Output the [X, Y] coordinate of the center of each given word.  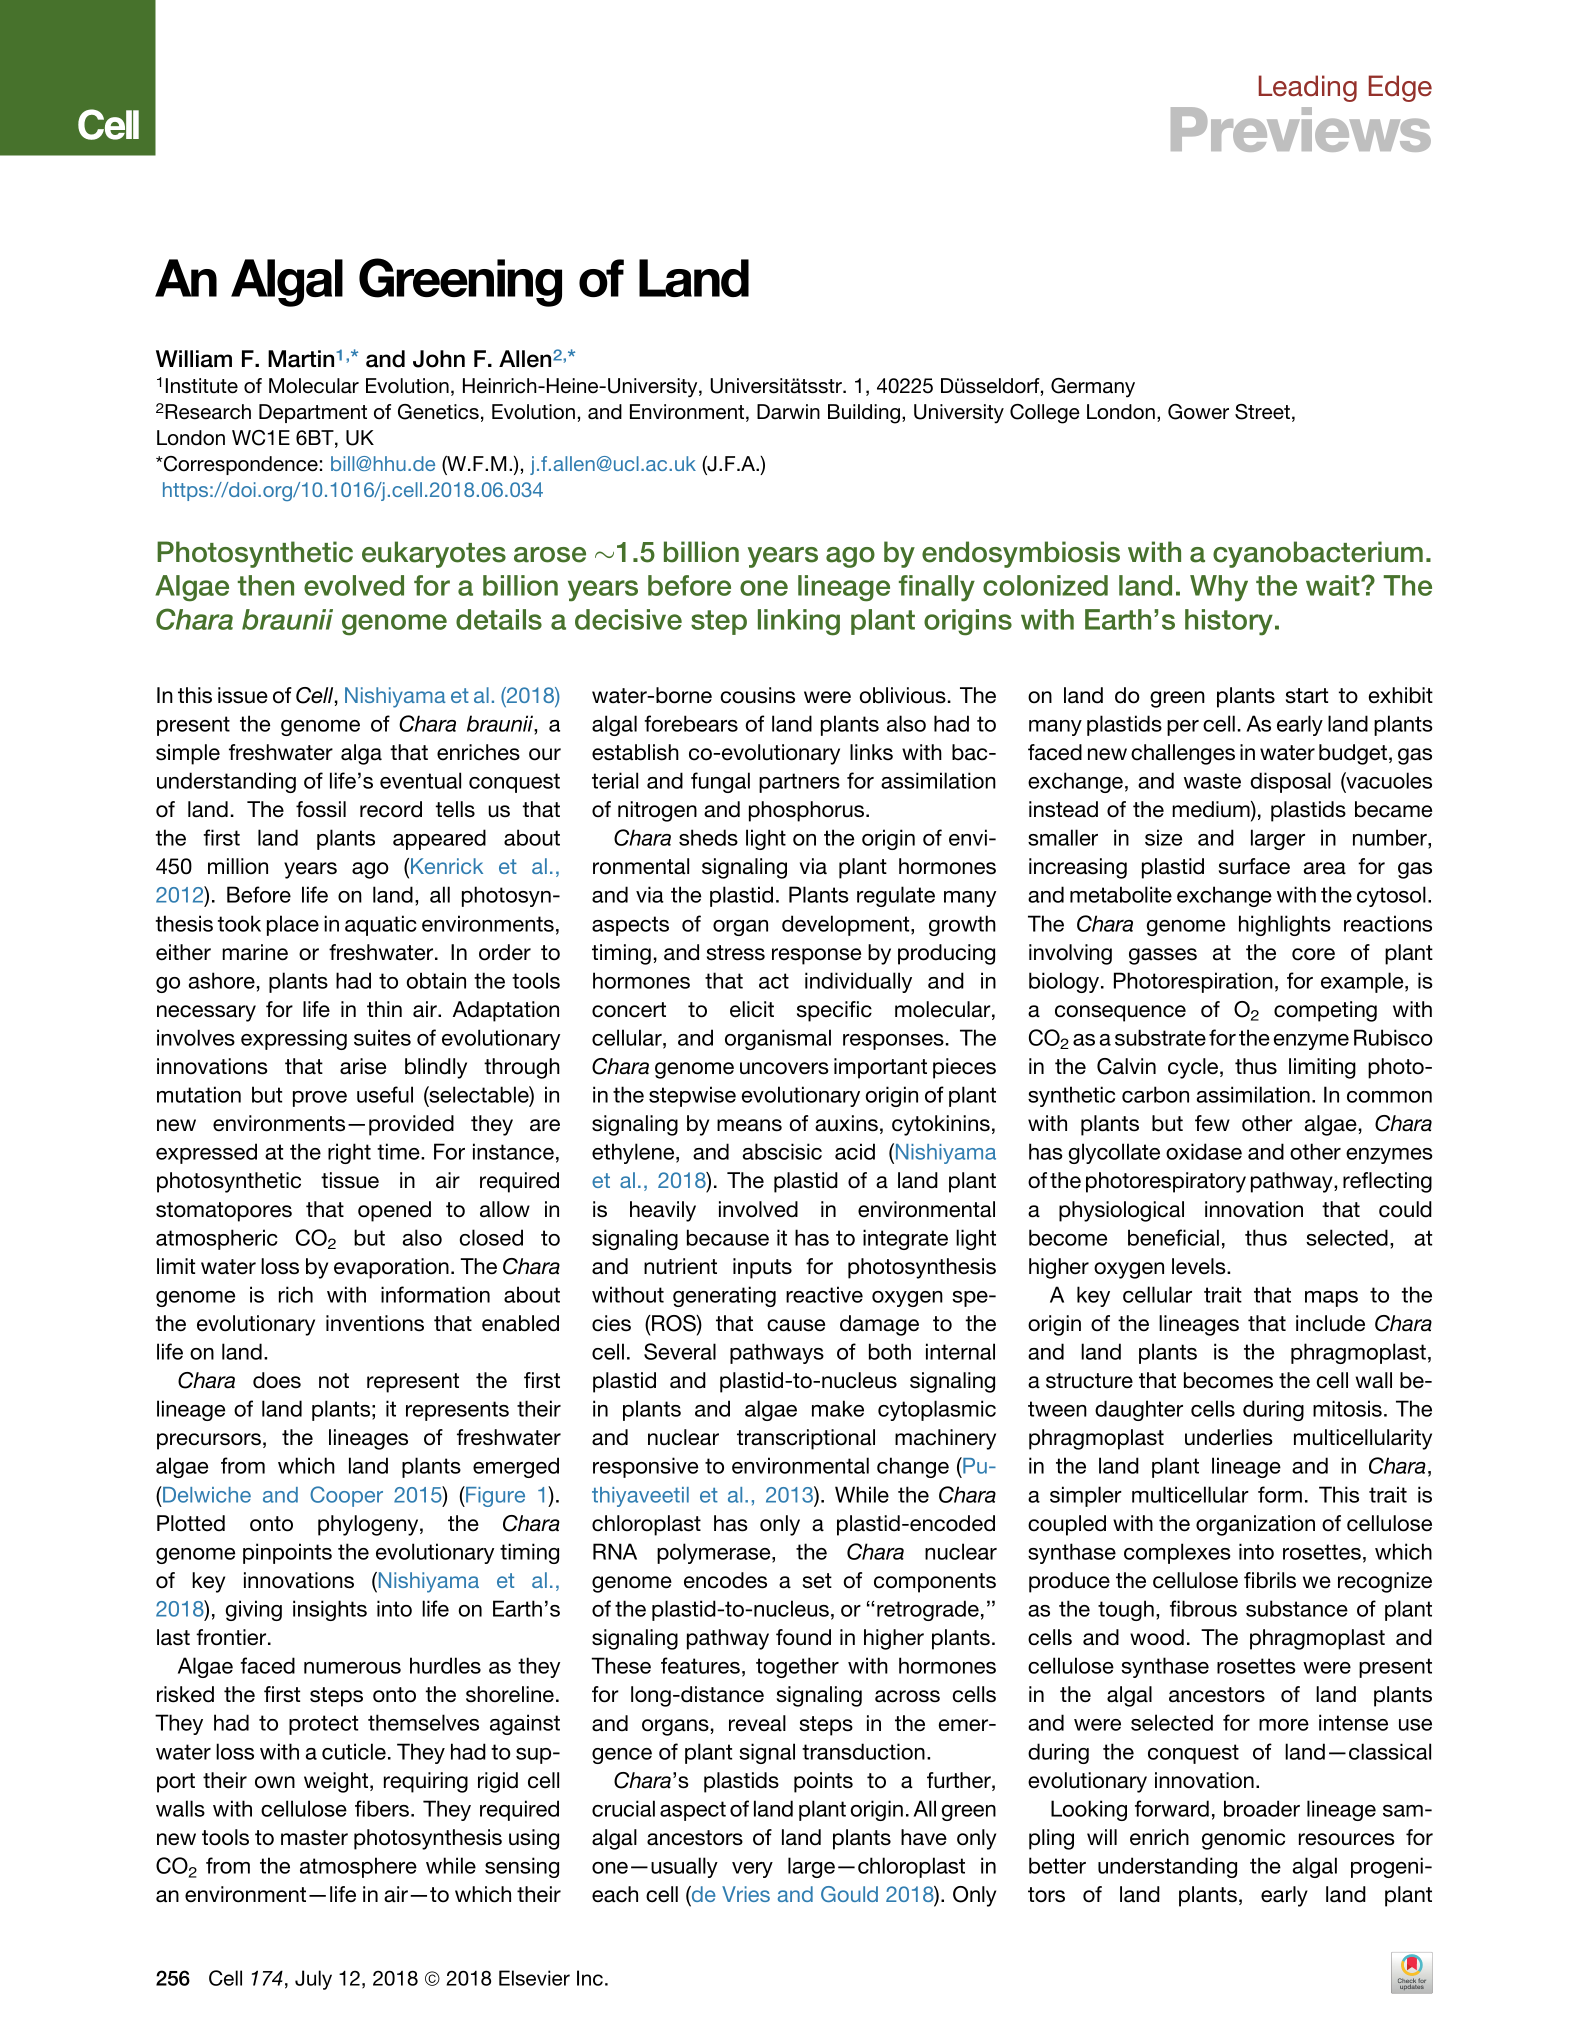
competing [1325, 1011]
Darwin [788, 412]
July [313, 1980]
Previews [1301, 129]
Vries [746, 1894]
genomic [1243, 1839]
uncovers [784, 1068]
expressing [294, 1039]
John [439, 359]
